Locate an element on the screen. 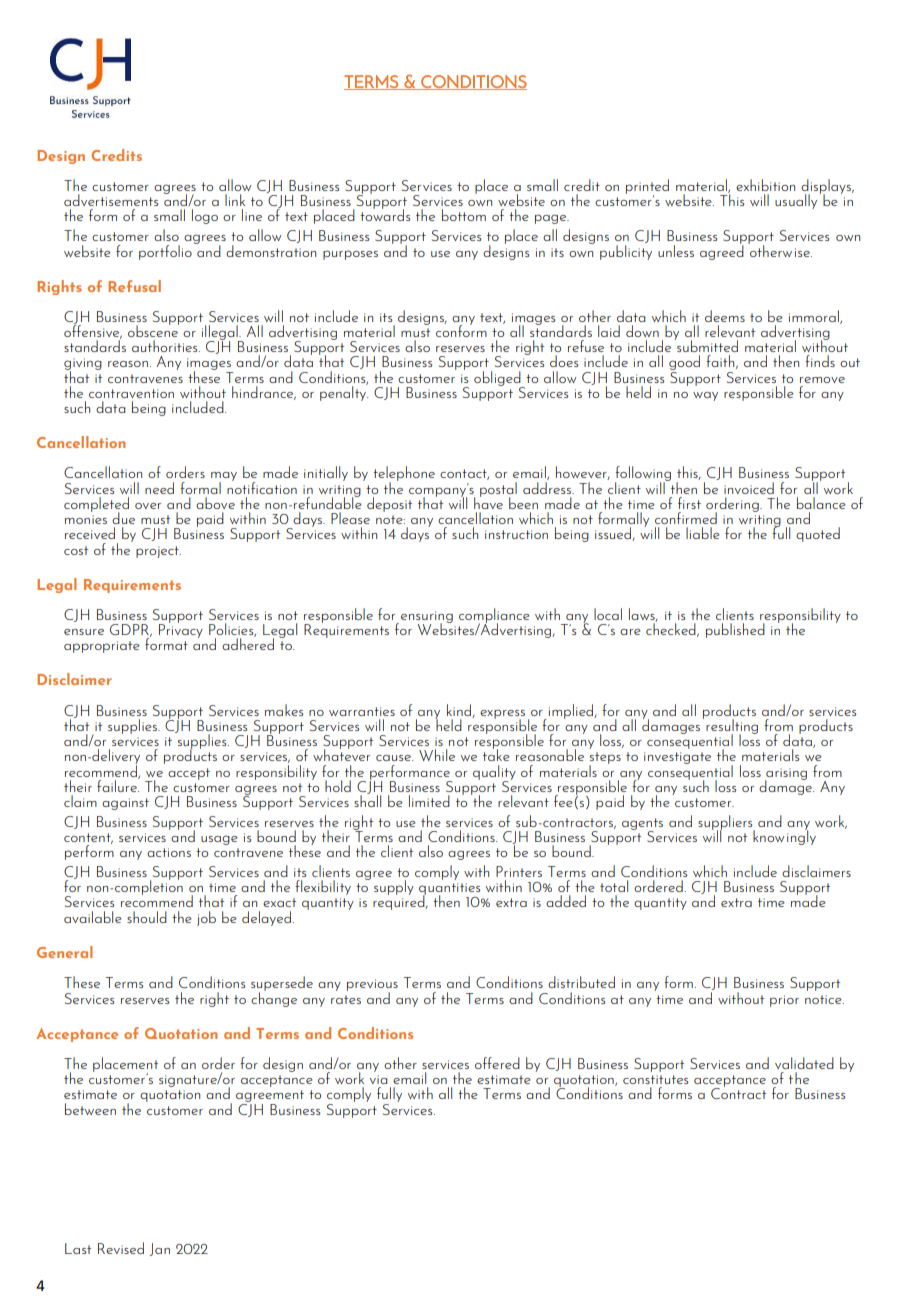 This screenshot has width=903, height=1316. suppliers is located at coordinates (726, 823).
